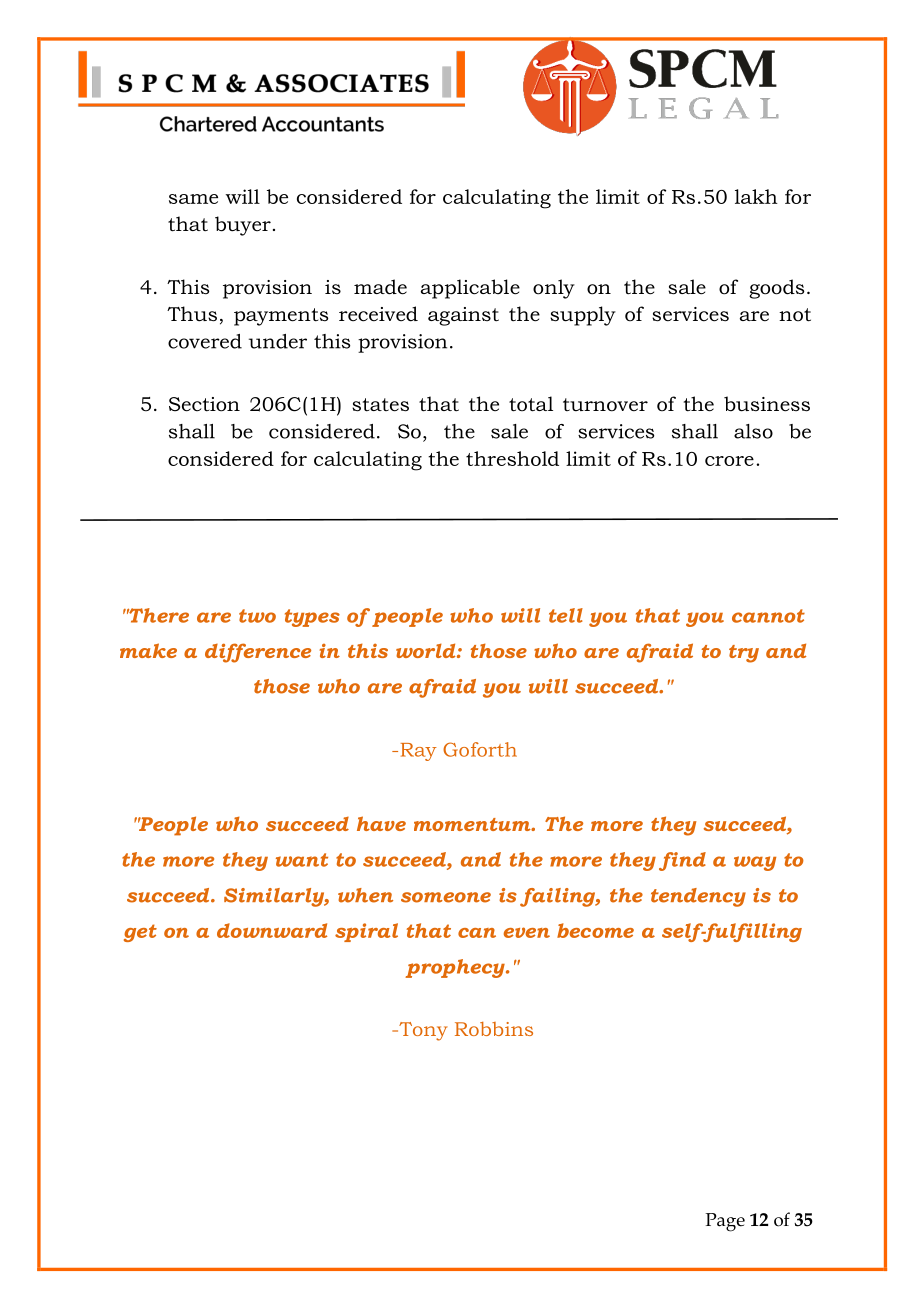  Describe the element at coordinates (422, 1031) in the page. I see `Tony` at that location.
